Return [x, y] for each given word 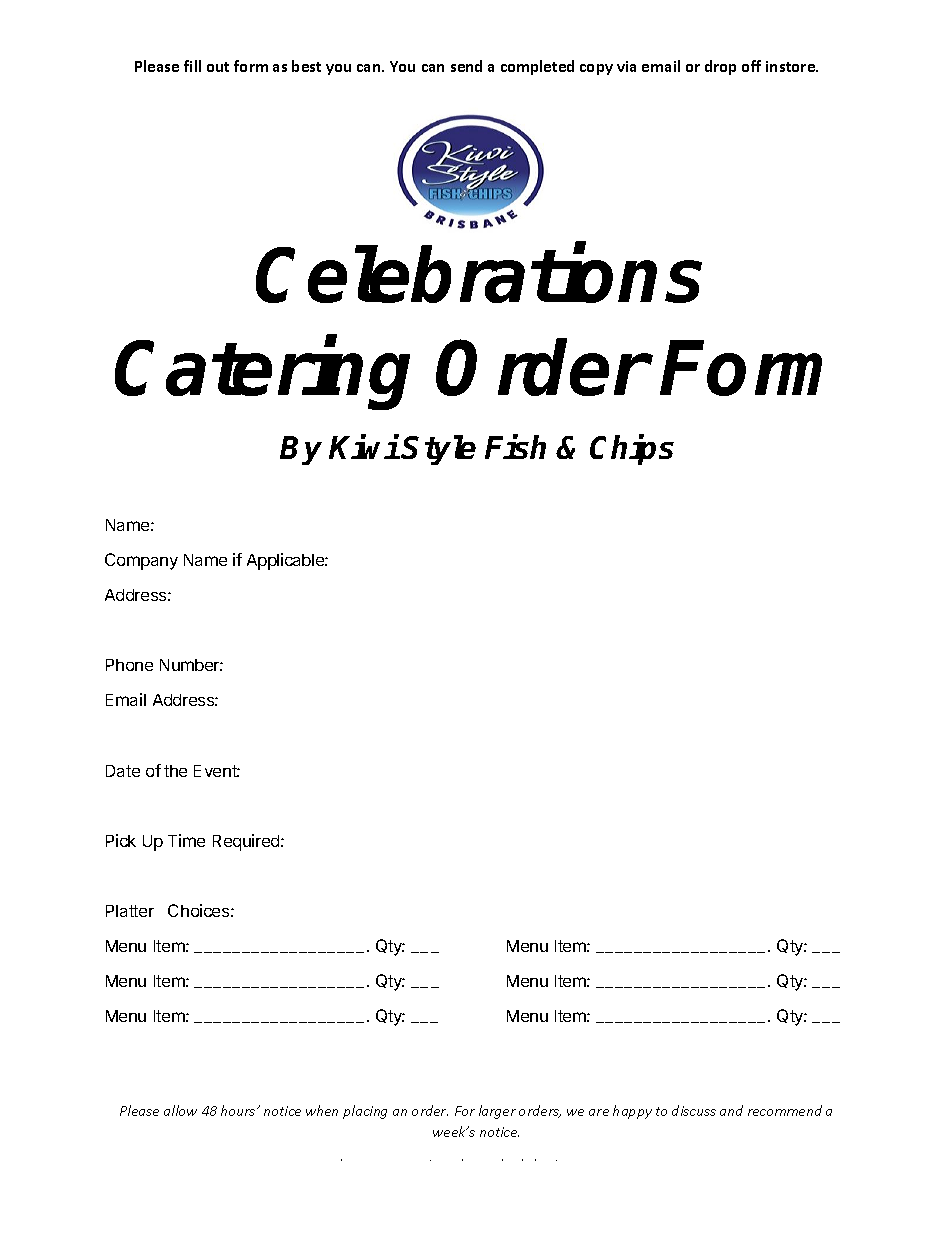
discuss [694, 1110]
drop [720, 67]
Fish [515, 447]
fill [192, 66]
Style [438, 450]
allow [180, 1110]
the [175, 771]
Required [247, 842]
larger [497, 1112]
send [466, 66]
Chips [632, 449]
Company [141, 561]
